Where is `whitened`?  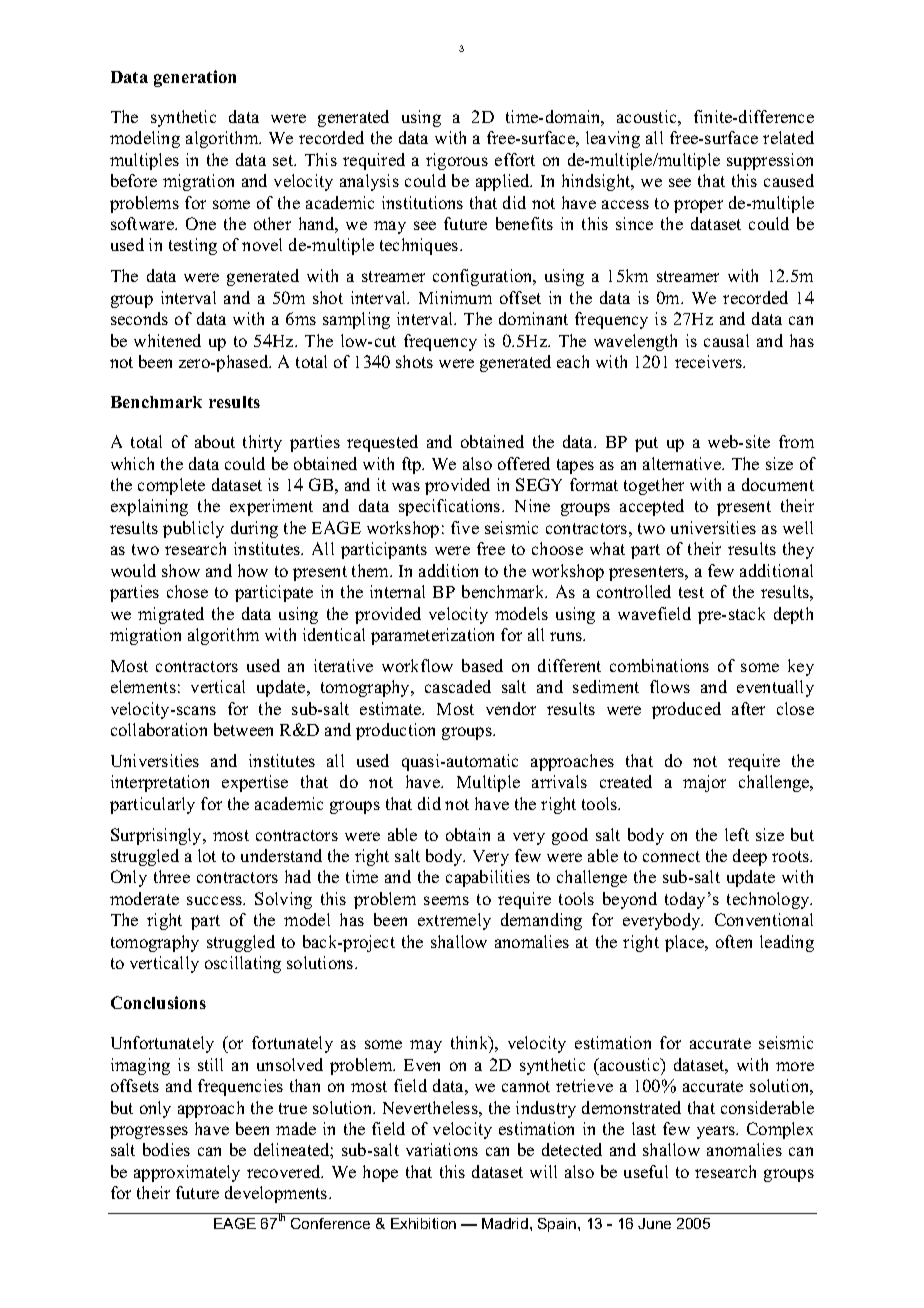
whitened is located at coordinates (167, 340).
